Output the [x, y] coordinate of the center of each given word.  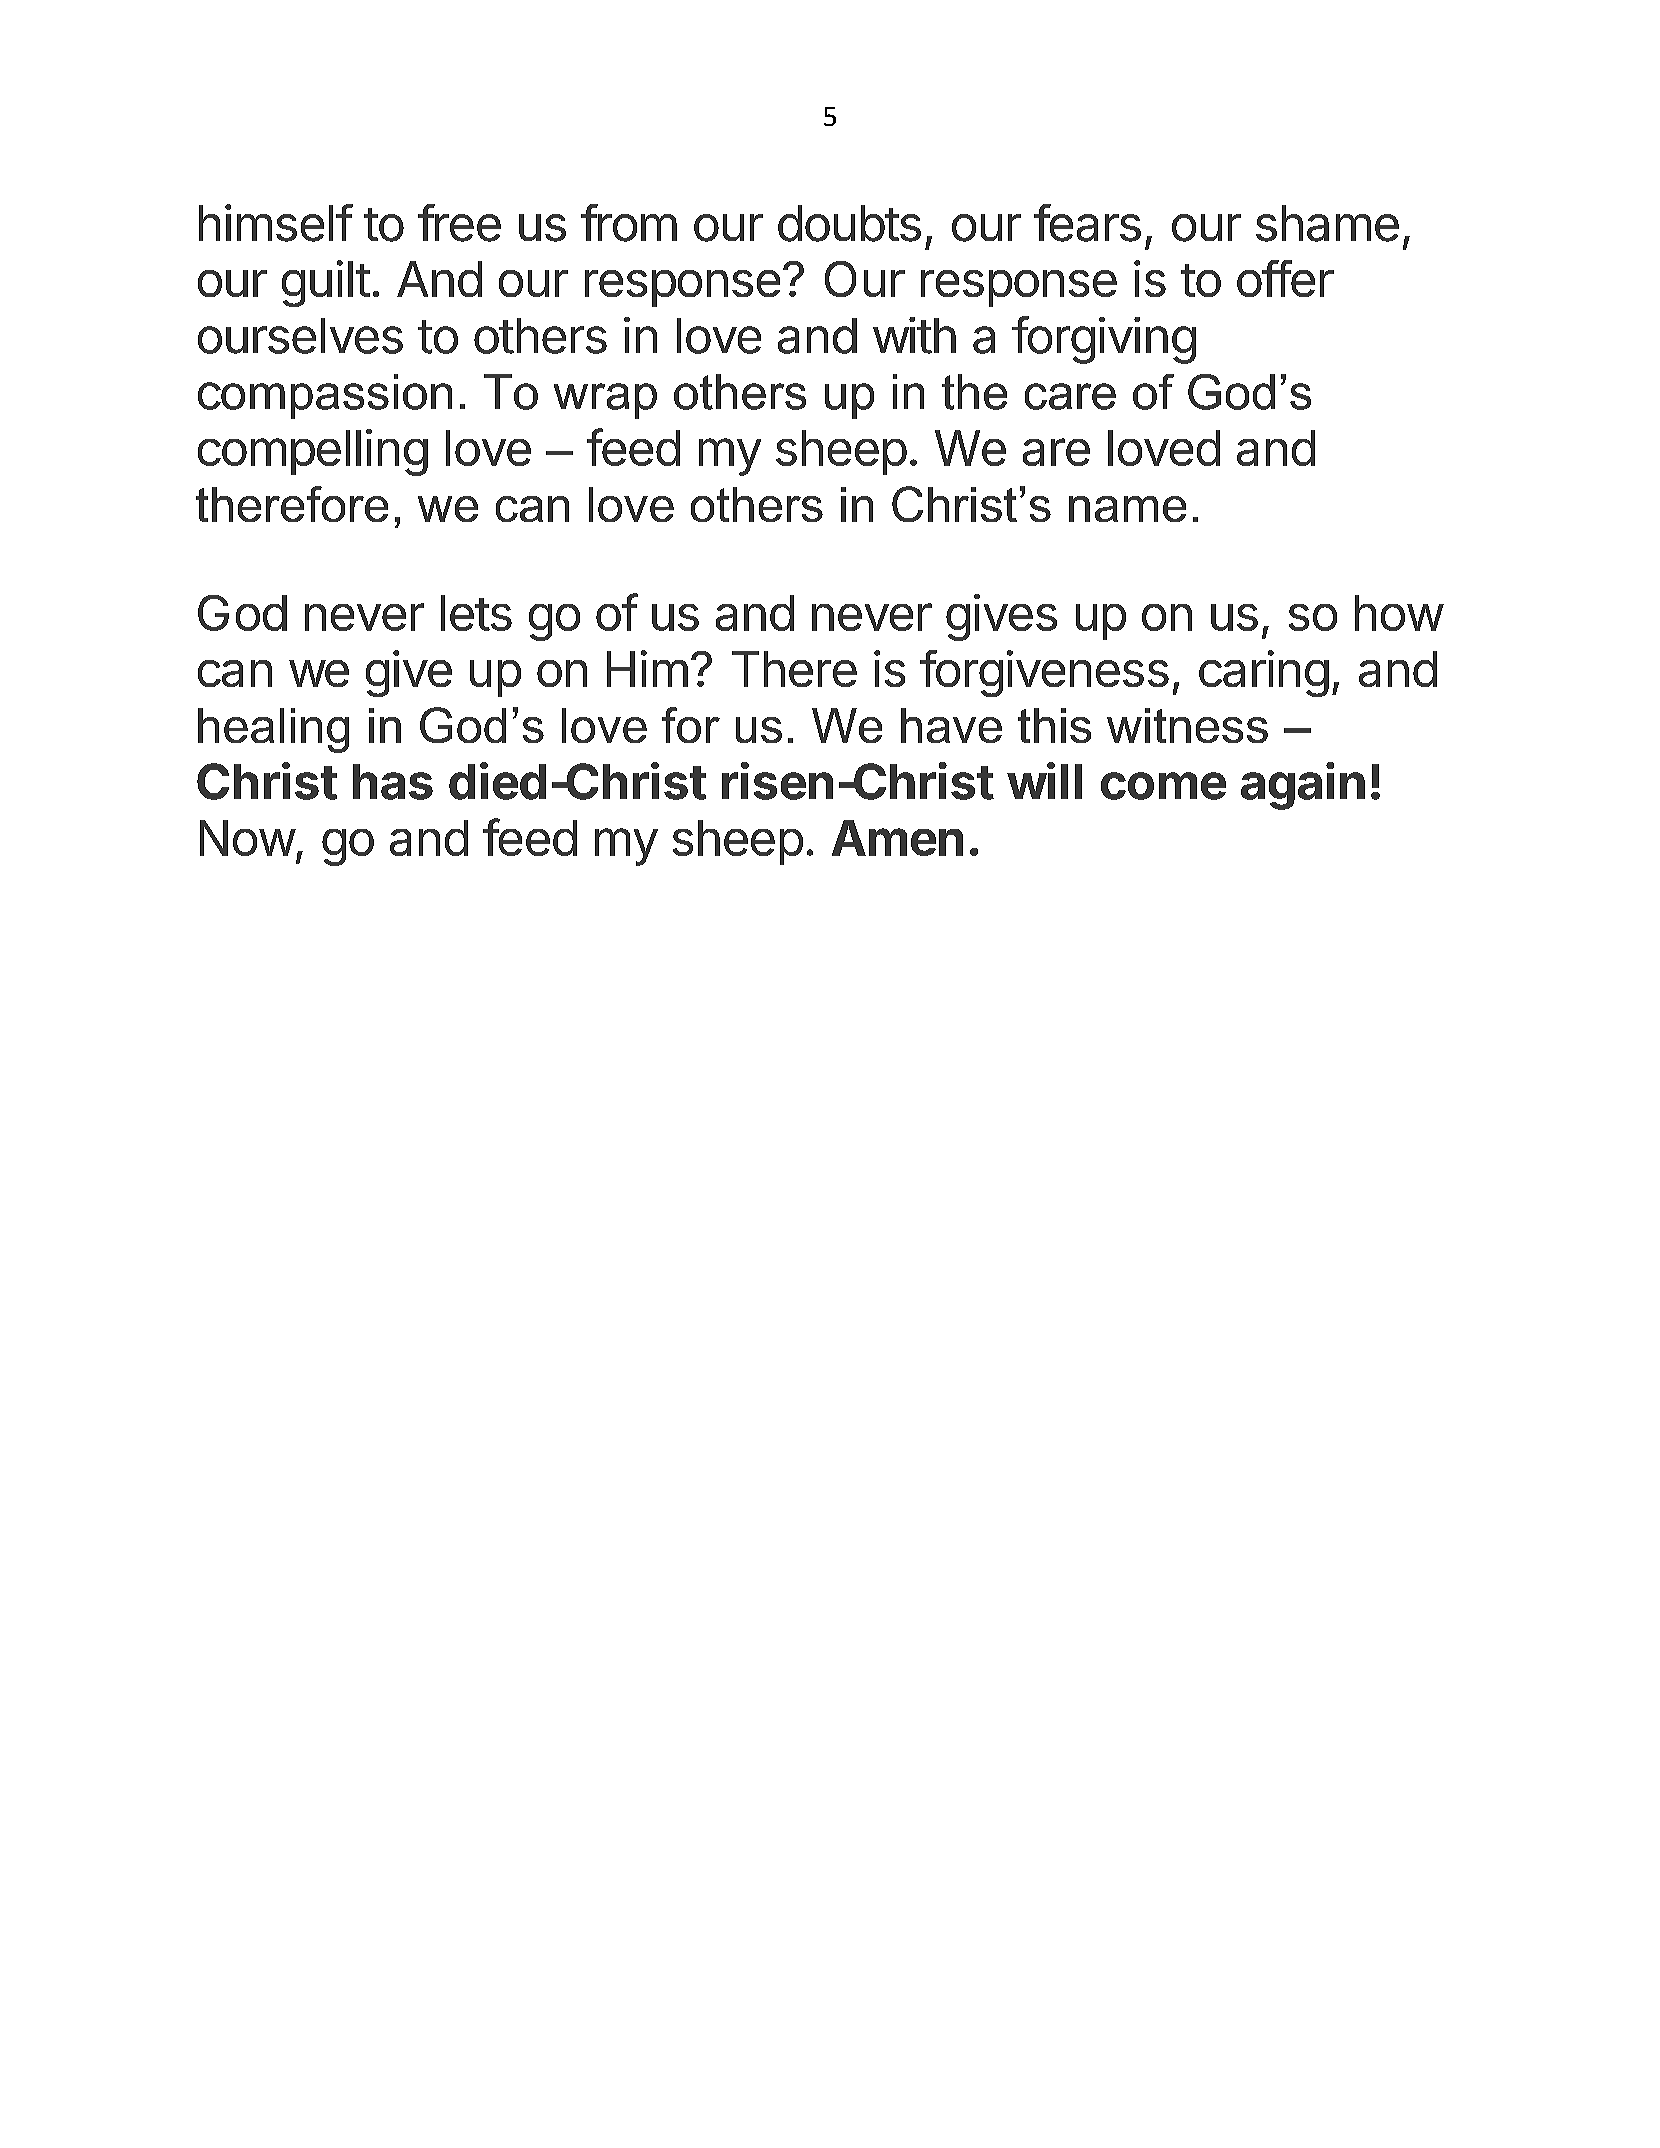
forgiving [1104, 340]
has [393, 782]
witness [1187, 725]
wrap [605, 401]
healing [273, 730]
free [459, 223]
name [1127, 509]
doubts [849, 223]
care [1070, 396]
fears [1087, 223]
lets [476, 613]
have [951, 725]
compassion [325, 396]
